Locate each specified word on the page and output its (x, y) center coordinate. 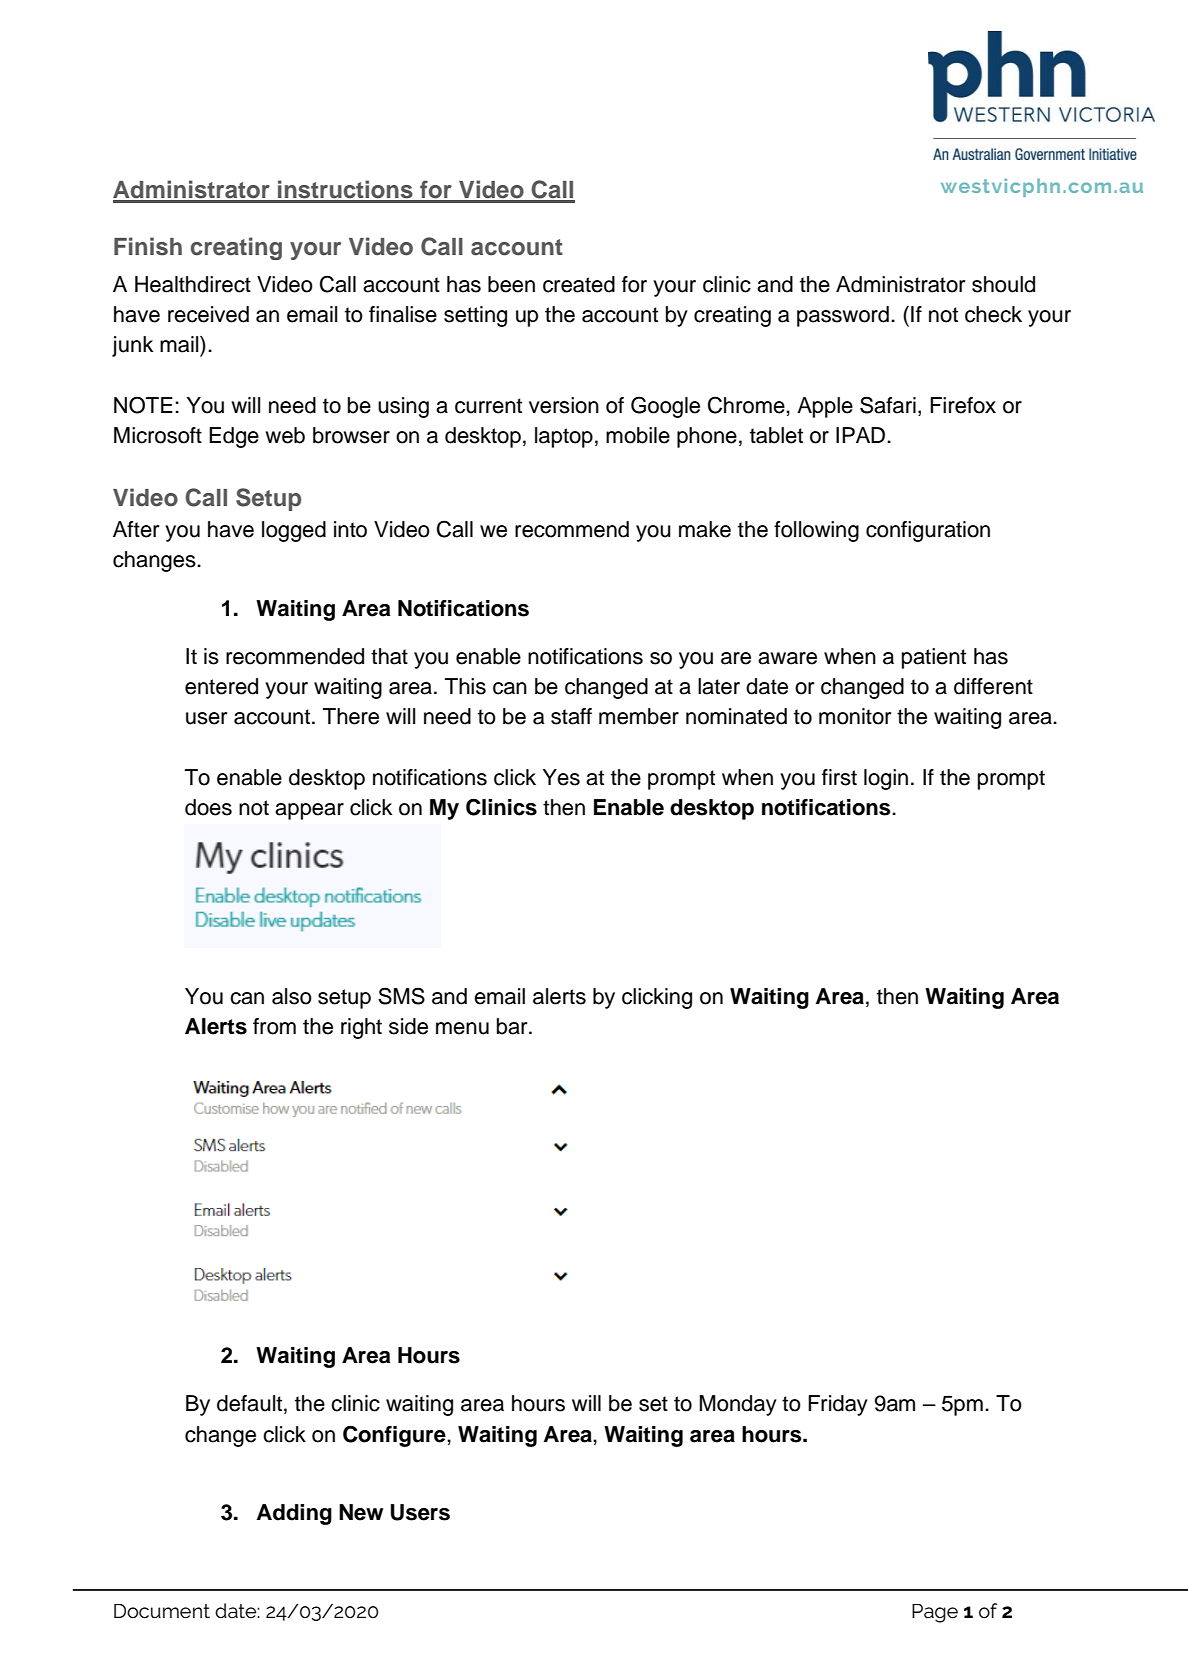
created (579, 284)
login (886, 779)
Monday (738, 1405)
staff (571, 716)
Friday (838, 1405)
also (292, 996)
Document (162, 1611)
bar (513, 1026)
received (208, 314)
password (843, 316)
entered (221, 686)
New (361, 1512)
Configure (394, 1436)
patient (934, 658)
